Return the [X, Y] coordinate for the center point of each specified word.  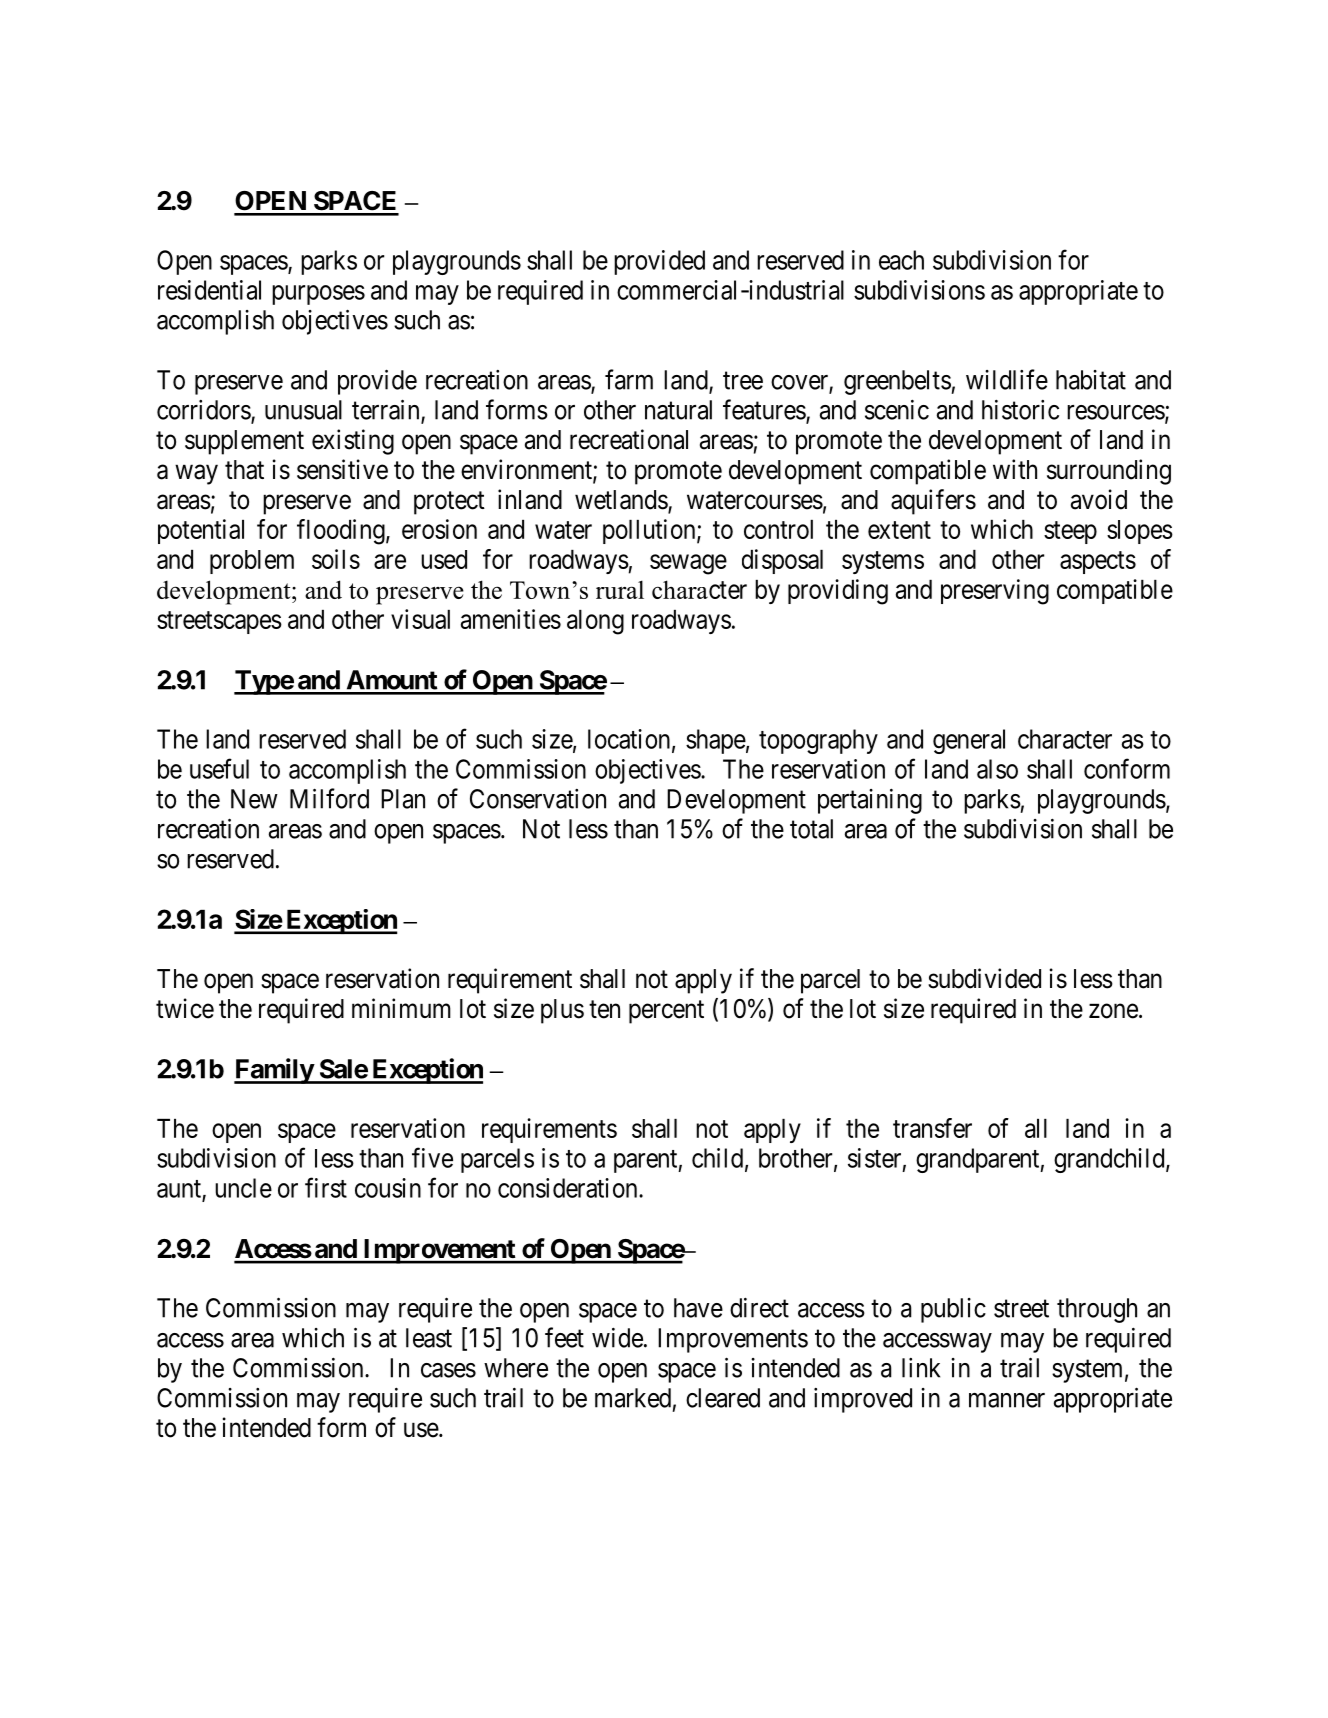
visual [420, 619]
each [901, 260]
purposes [318, 295]
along [595, 622]
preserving [995, 592]
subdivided [984, 978]
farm [629, 379]
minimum [401, 1008]
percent [666, 1012]
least [429, 1338]
